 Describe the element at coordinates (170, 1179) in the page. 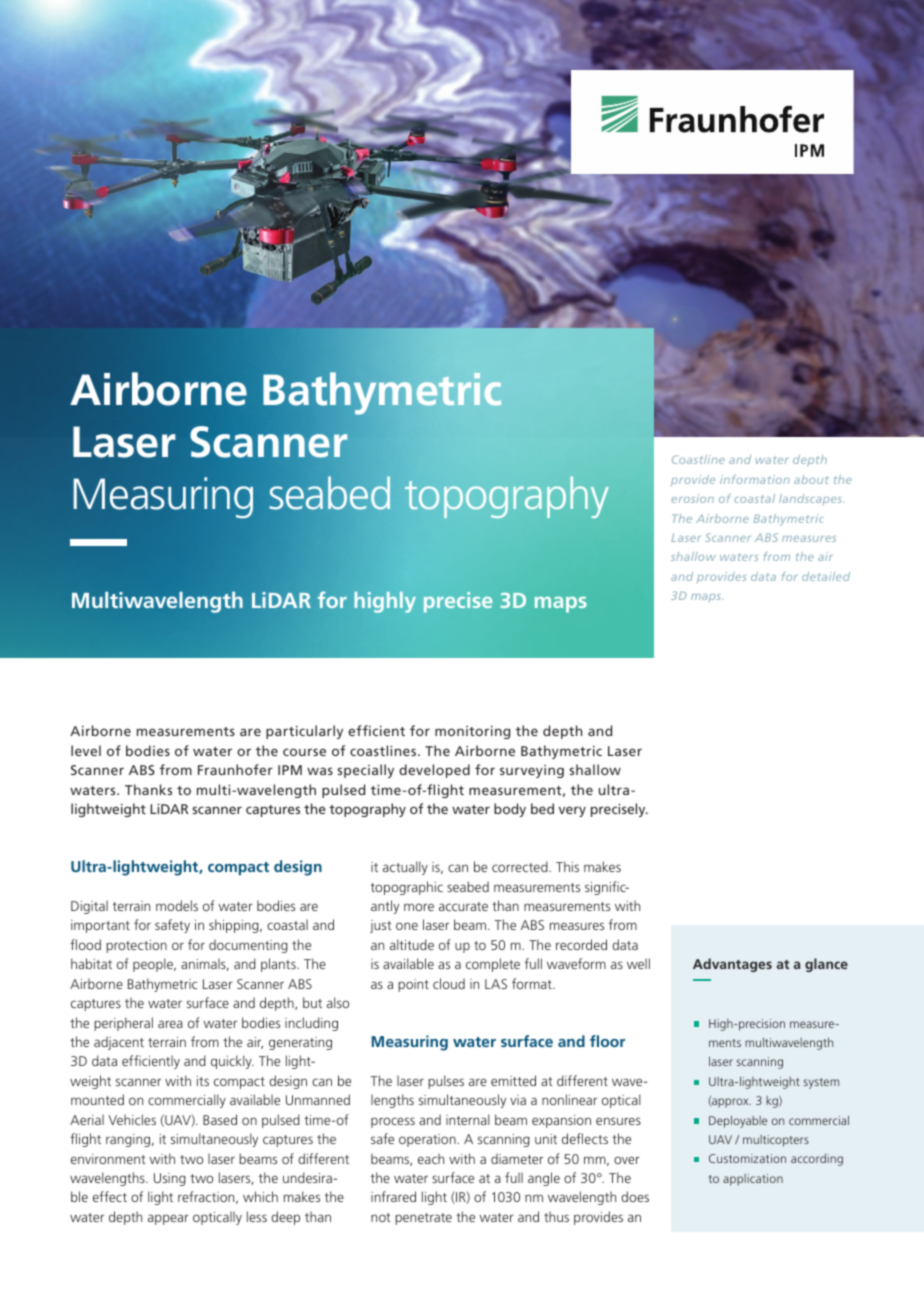

I see `Using` at that location.
